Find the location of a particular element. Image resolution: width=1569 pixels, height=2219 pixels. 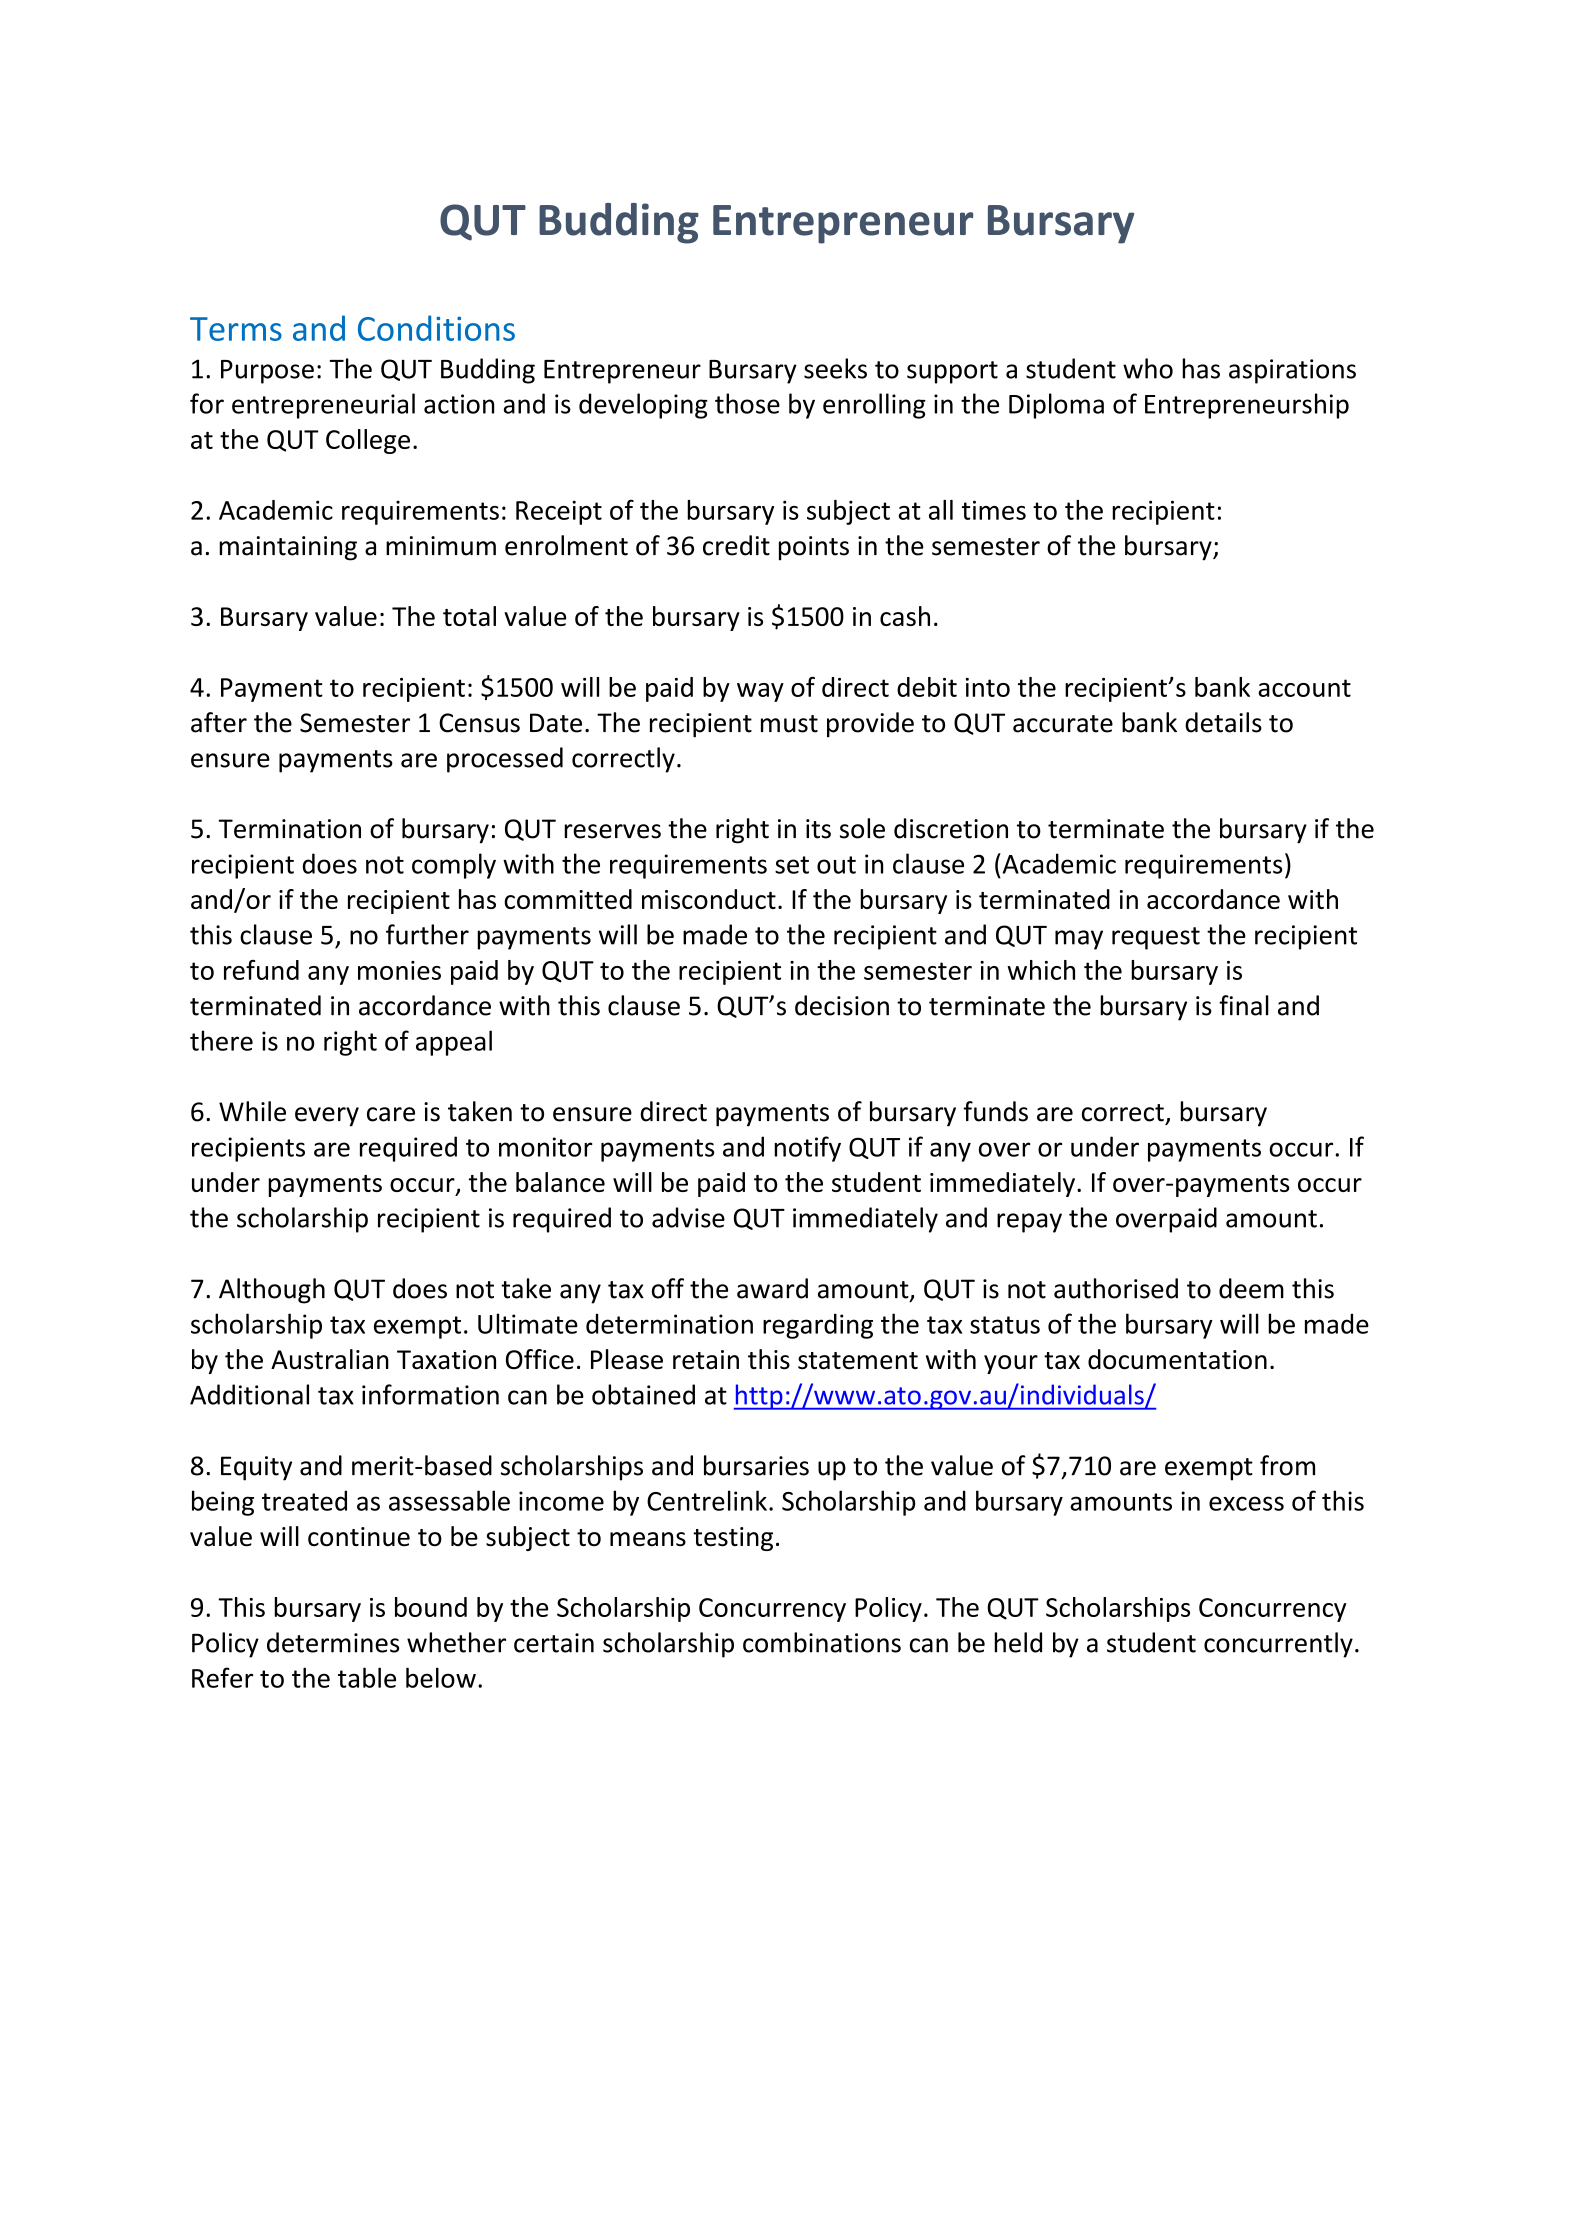

Although is located at coordinates (272, 1291).
